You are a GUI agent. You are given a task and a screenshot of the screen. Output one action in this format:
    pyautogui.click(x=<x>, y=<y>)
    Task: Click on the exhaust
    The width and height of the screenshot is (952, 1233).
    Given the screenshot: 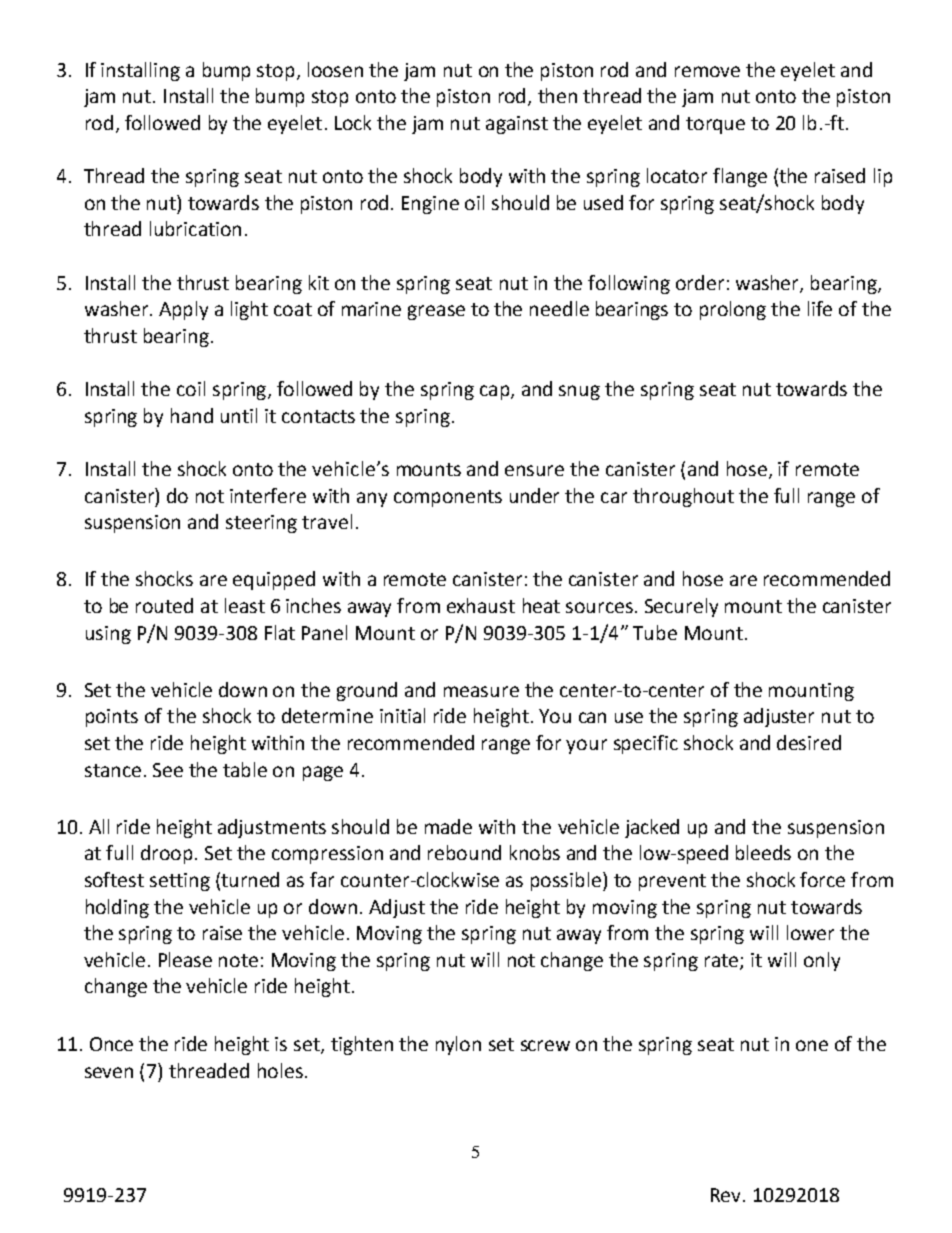 What is the action you would take?
    pyautogui.click(x=481, y=605)
